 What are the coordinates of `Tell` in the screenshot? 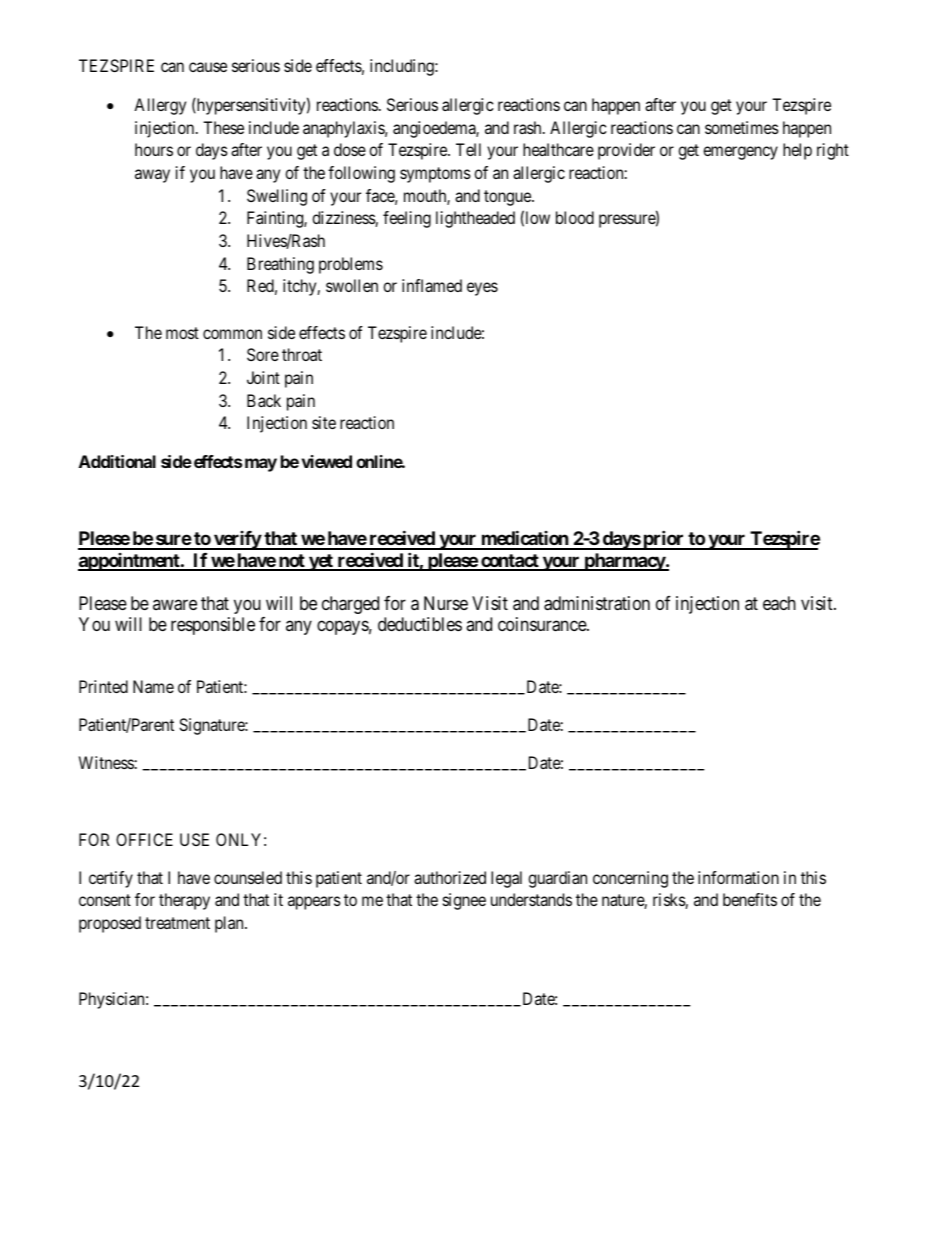 It's located at (468, 149).
